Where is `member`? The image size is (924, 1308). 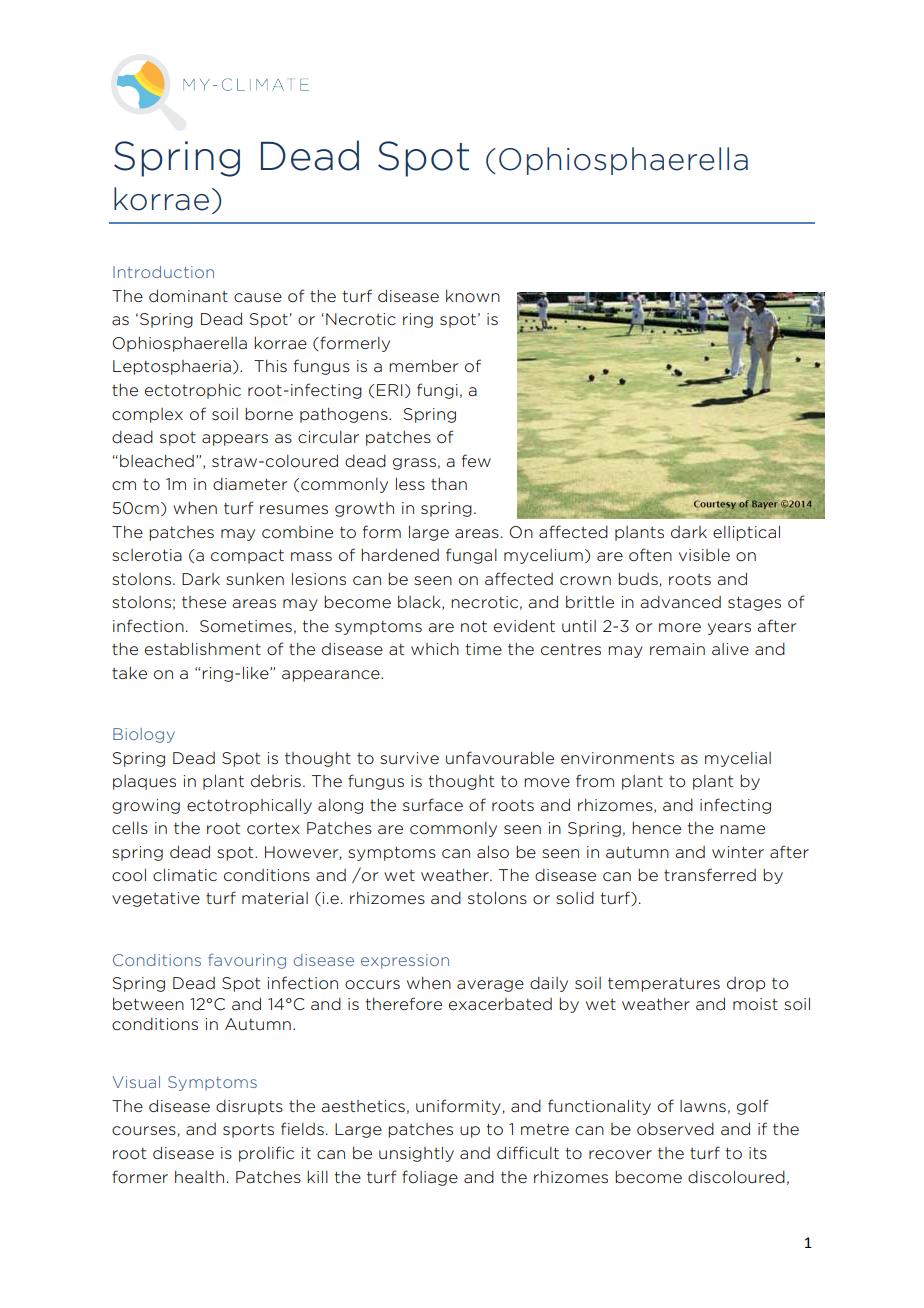 member is located at coordinates (423, 366).
